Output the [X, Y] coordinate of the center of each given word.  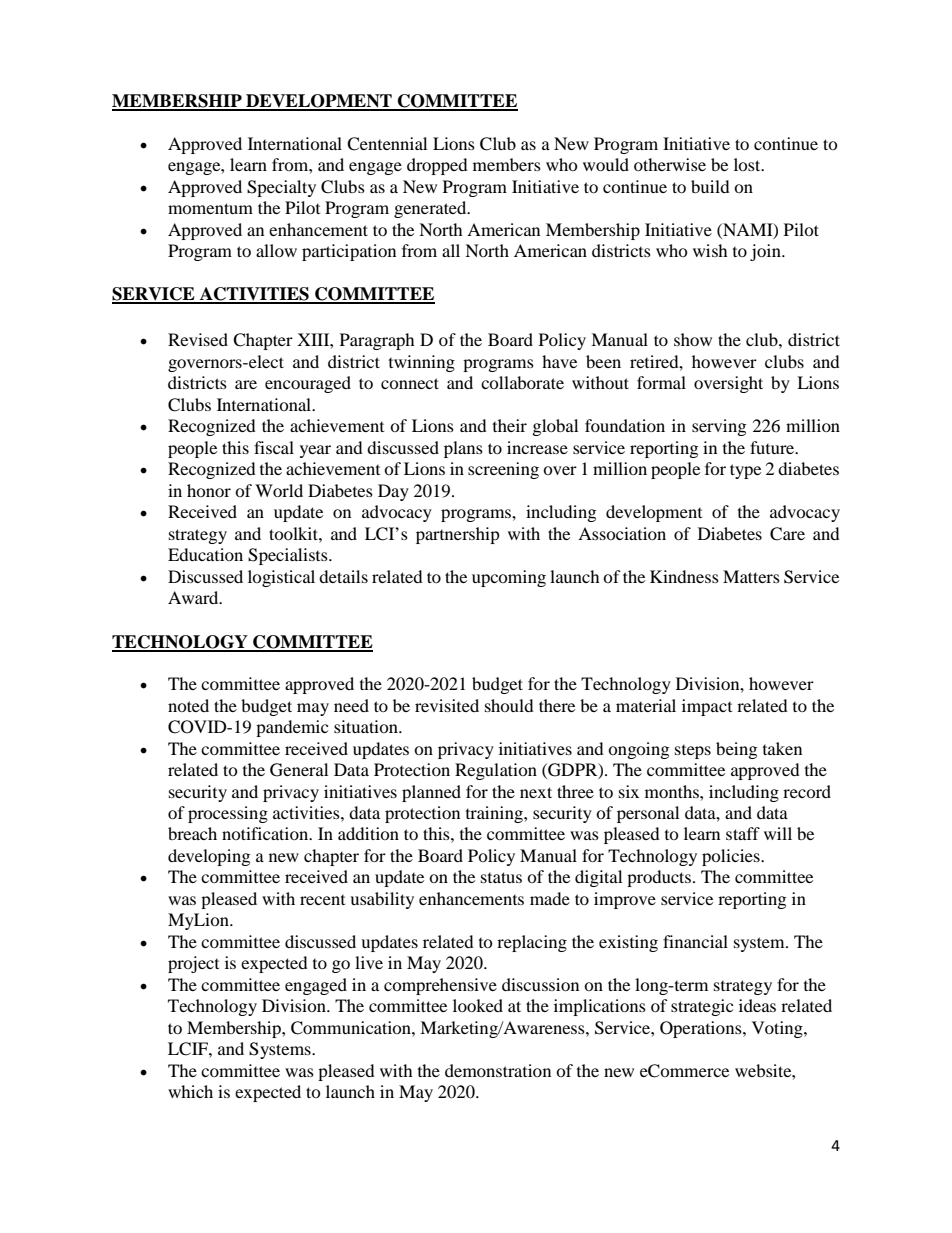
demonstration [498, 1070]
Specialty [281, 188]
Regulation [496, 771]
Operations [702, 1029]
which [190, 1091]
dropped [437, 166]
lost [748, 164]
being [736, 750]
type [745, 471]
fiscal [274, 447]
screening [503, 470]
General [299, 770]
